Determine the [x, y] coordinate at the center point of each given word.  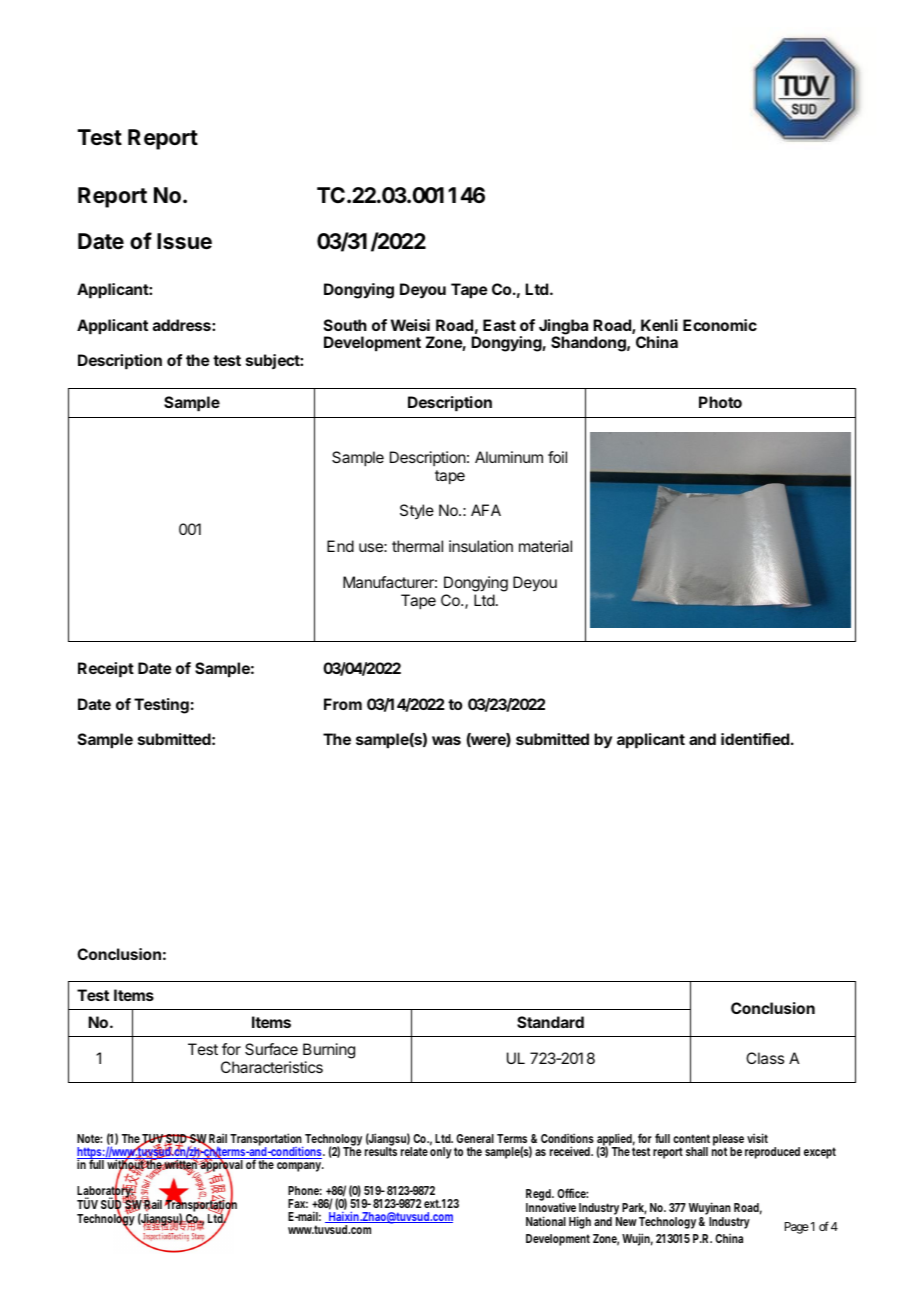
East [499, 325]
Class [765, 1058]
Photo [720, 402]
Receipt [106, 670]
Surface [271, 1049]
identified [755, 739]
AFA [486, 510]
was [446, 740]
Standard [550, 1022]
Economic [720, 325]
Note [89, 1138]
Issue [184, 241]
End [340, 546]
